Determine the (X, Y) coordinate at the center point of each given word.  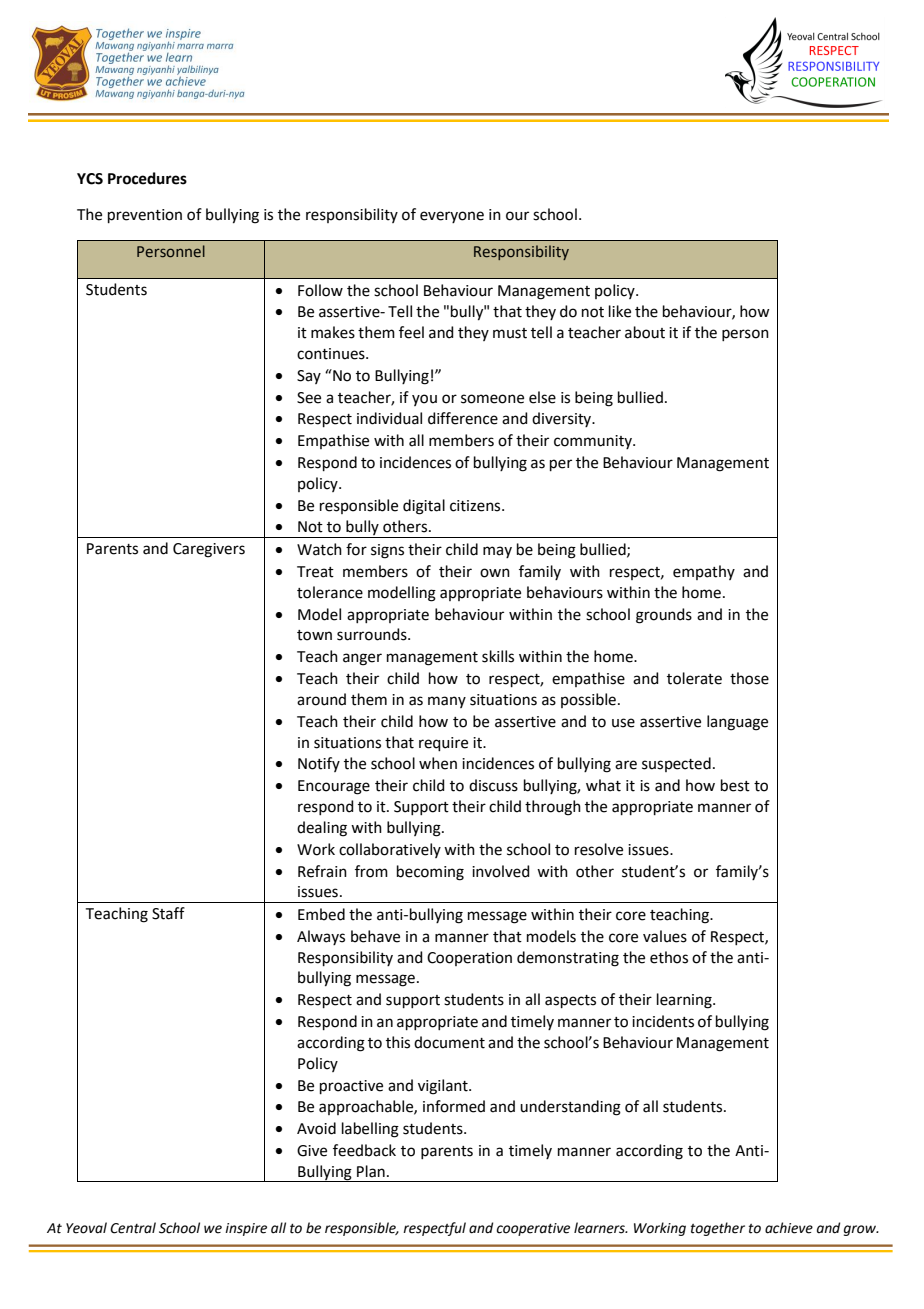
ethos (669, 957)
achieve (789, 1228)
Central (133, 1228)
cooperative (533, 1229)
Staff (168, 913)
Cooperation (469, 959)
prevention (145, 216)
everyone (452, 217)
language (737, 723)
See (309, 398)
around (321, 699)
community (594, 442)
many (447, 702)
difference (463, 418)
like (620, 311)
